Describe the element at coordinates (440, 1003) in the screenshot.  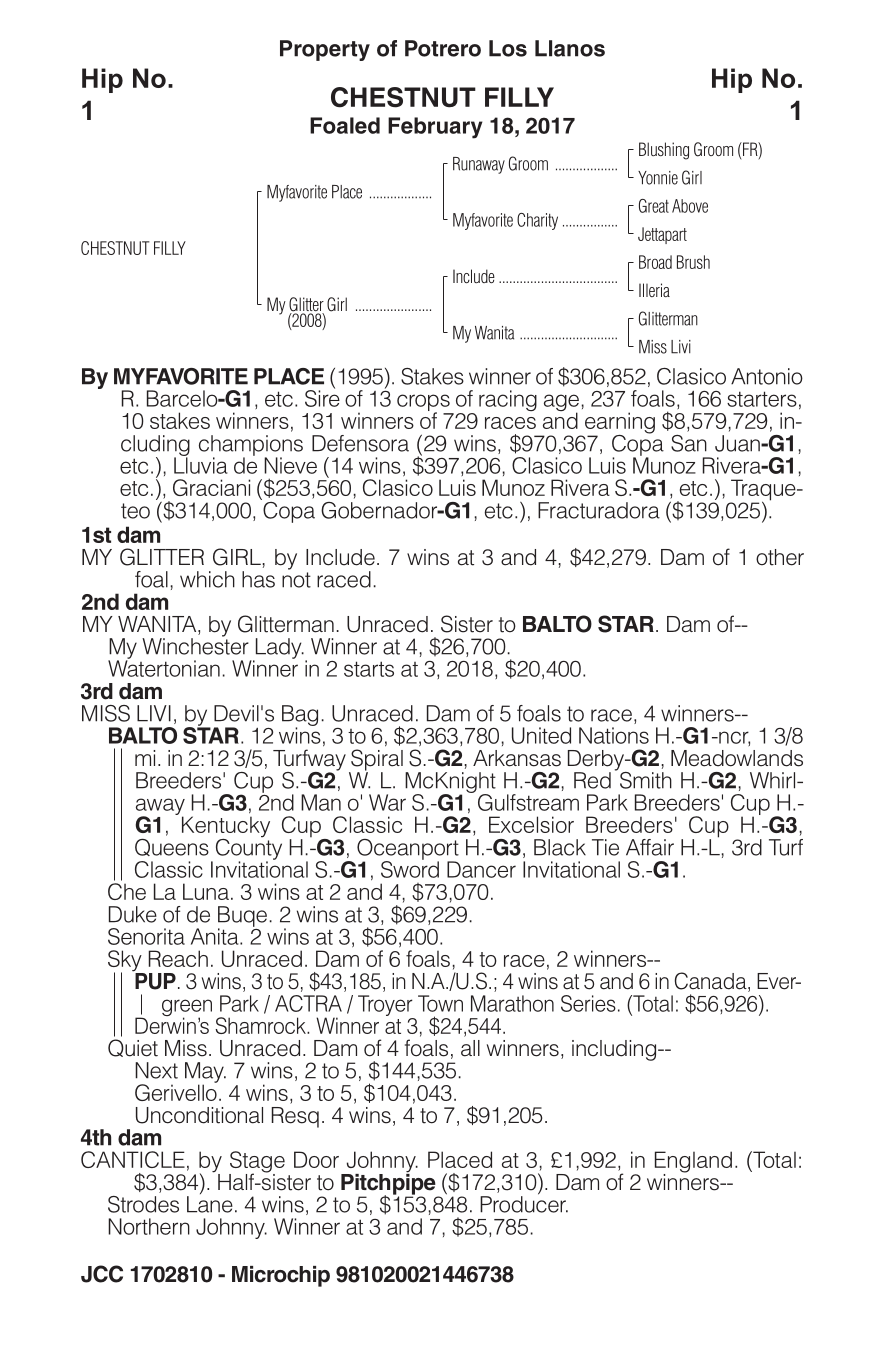
I see `Town` at that location.
